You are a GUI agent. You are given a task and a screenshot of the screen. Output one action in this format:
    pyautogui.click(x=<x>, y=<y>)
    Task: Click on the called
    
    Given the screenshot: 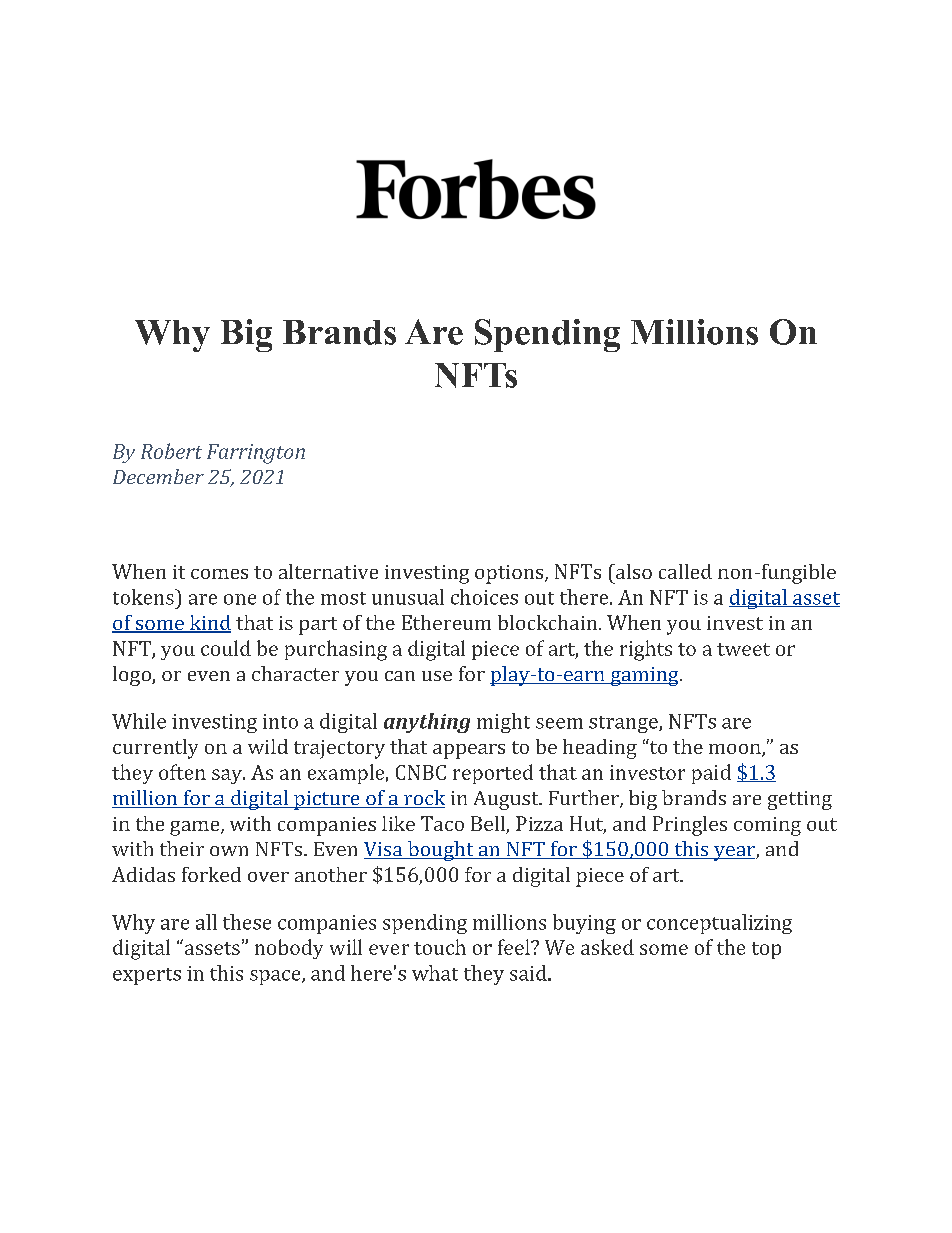 What is the action you would take?
    pyautogui.click(x=685, y=571)
